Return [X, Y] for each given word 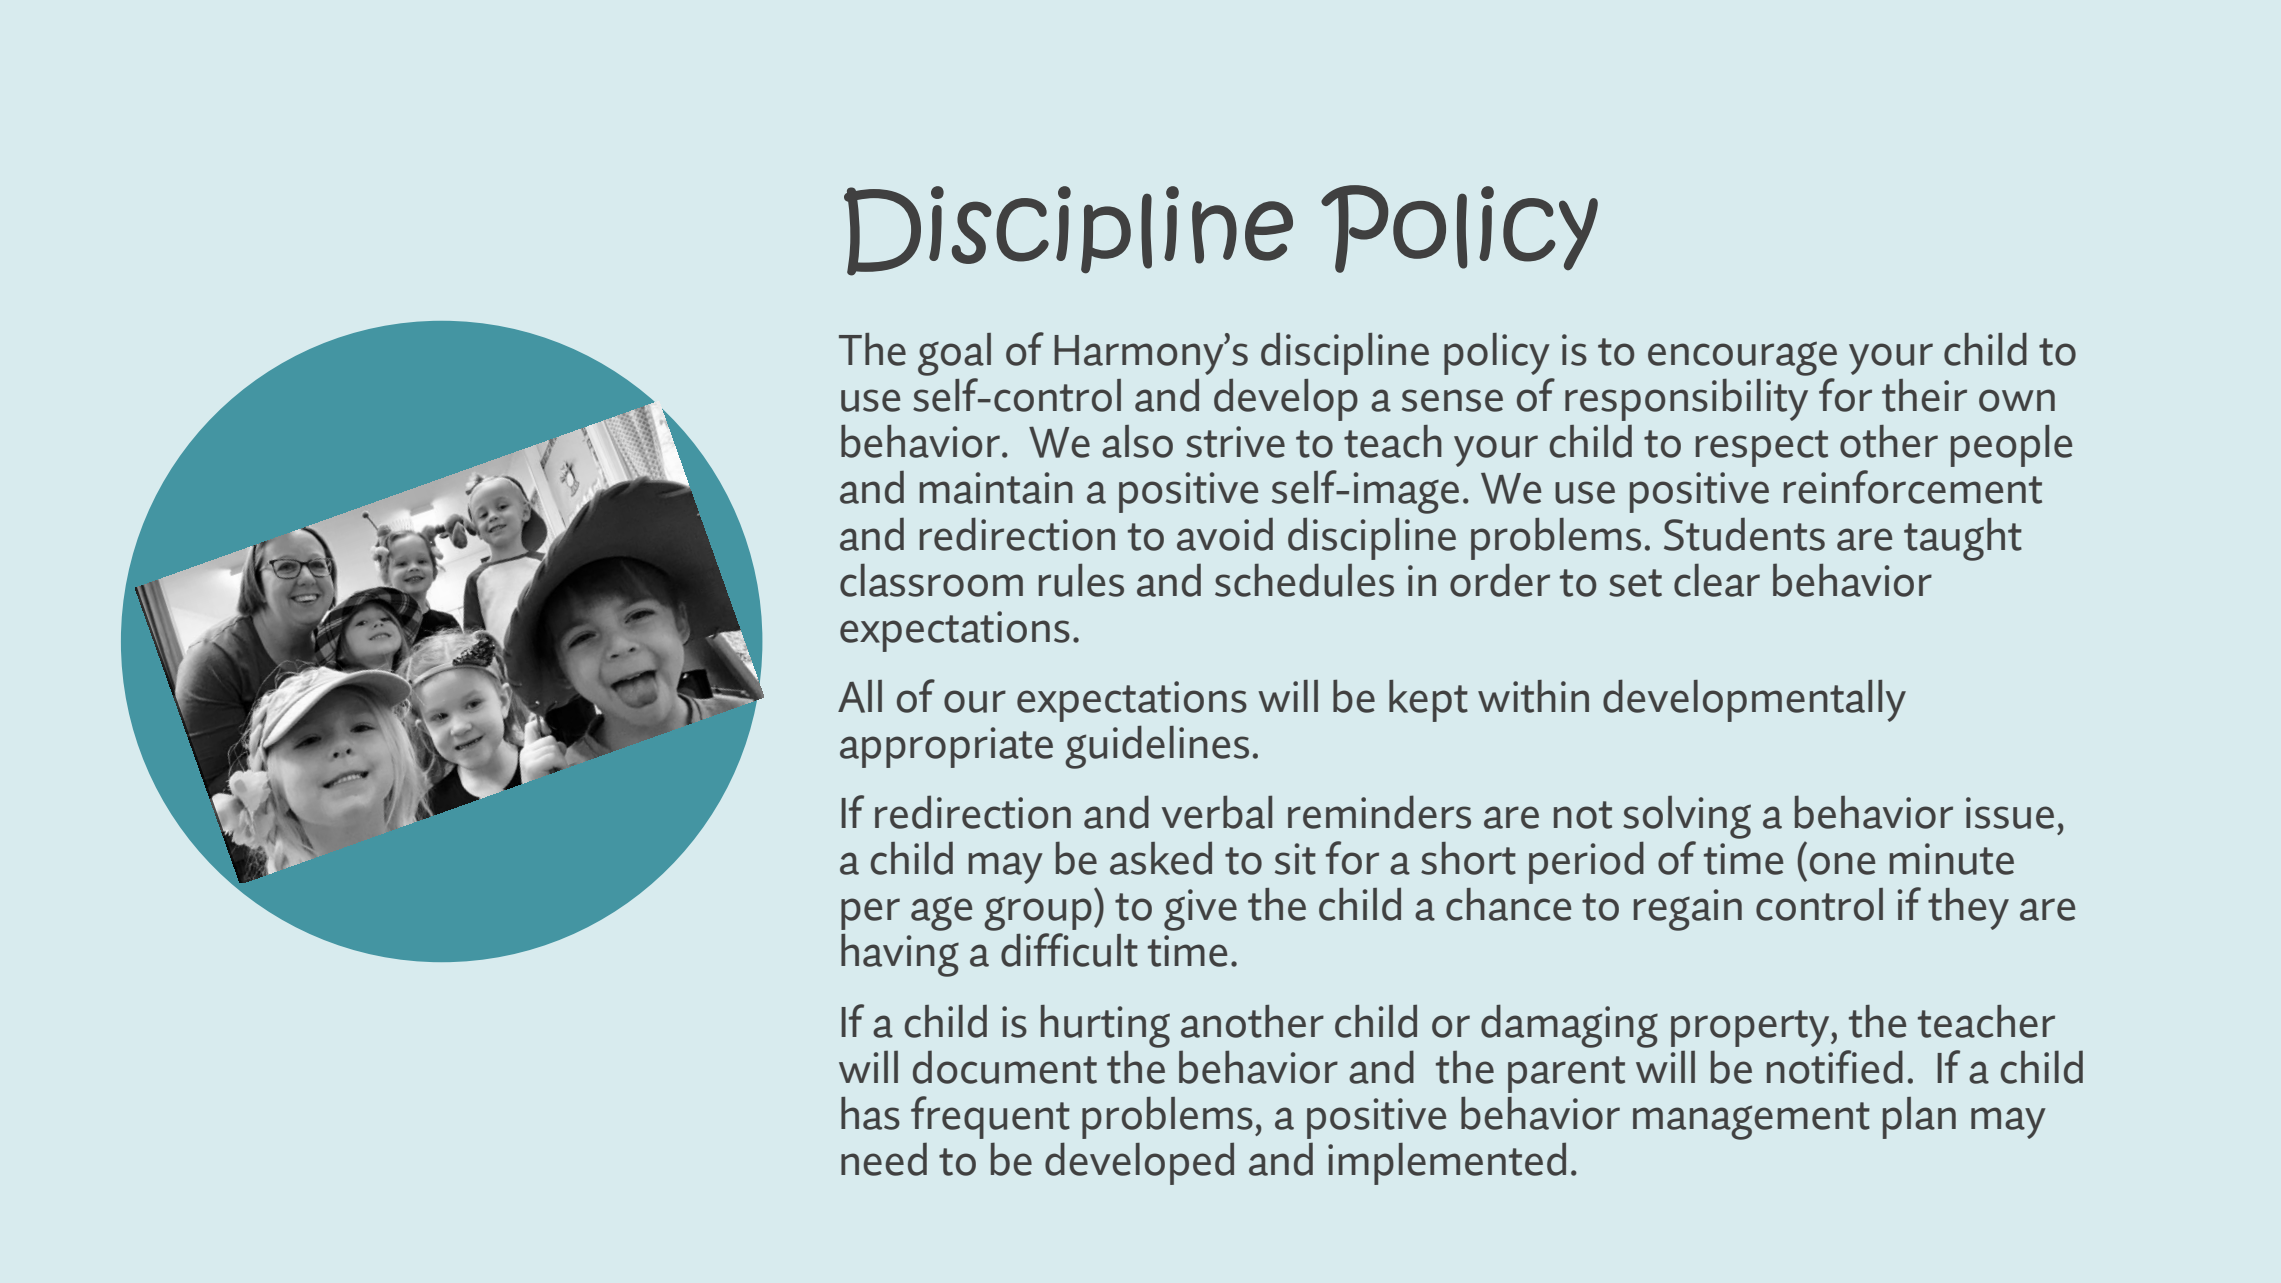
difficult [1069, 950]
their [1924, 395]
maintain [996, 488]
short [1468, 858]
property [1751, 1028]
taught [1963, 539]
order [1500, 580]
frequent [990, 1117]
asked [1161, 858]
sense [1452, 400]
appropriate [946, 747]
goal [954, 354]
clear [1717, 580]
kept [1428, 701]
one [1842, 863]
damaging [1569, 1026]
